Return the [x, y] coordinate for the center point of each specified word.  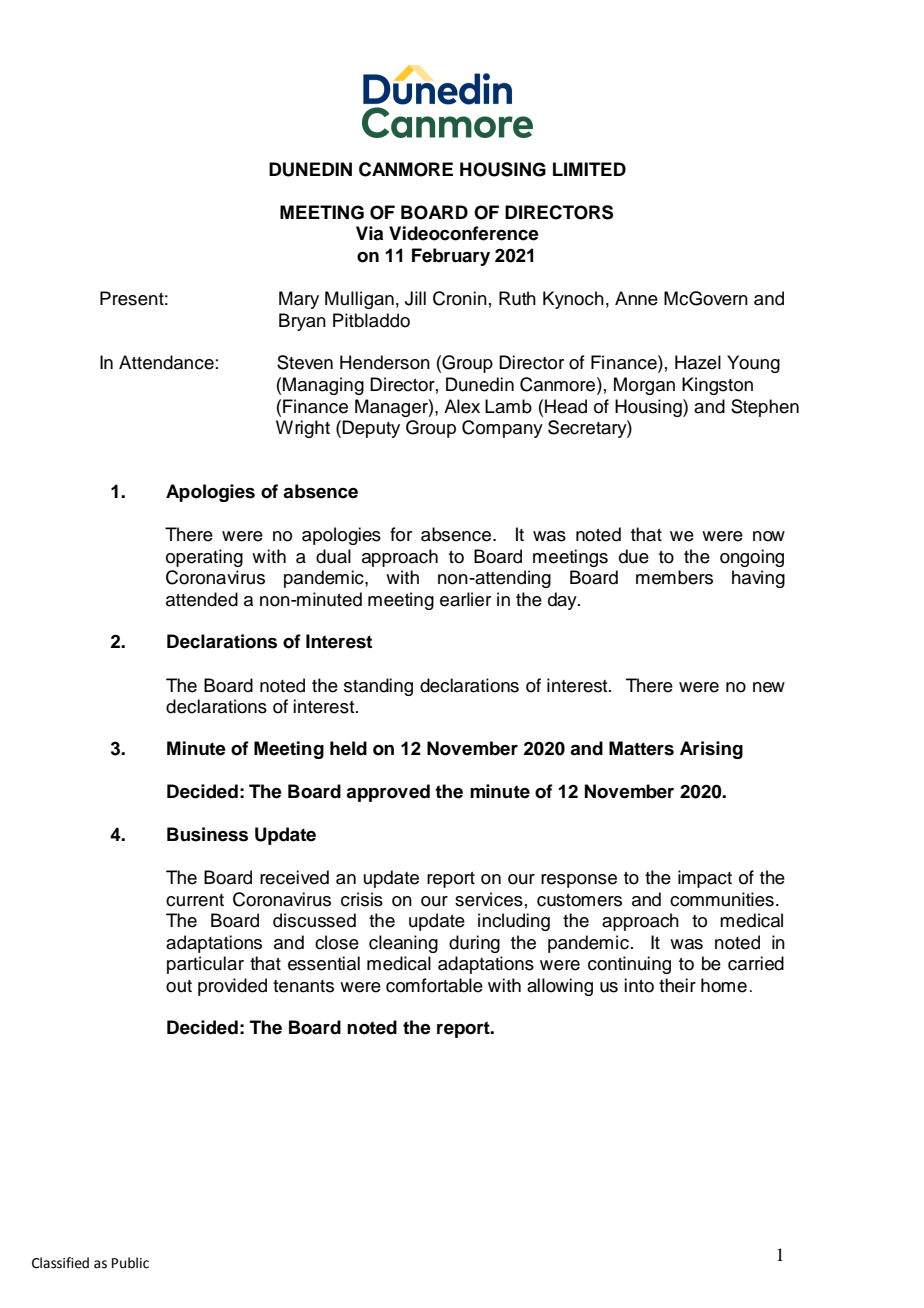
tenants [303, 986]
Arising [711, 750]
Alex [462, 406]
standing [378, 687]
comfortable [434, 985]
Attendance [166, 362]
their [677, 985]
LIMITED [589, 169]
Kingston [717, 386]
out [179, 986]
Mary [299, 300]
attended [202, 599]
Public [130, 1263]
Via [369, 233]
